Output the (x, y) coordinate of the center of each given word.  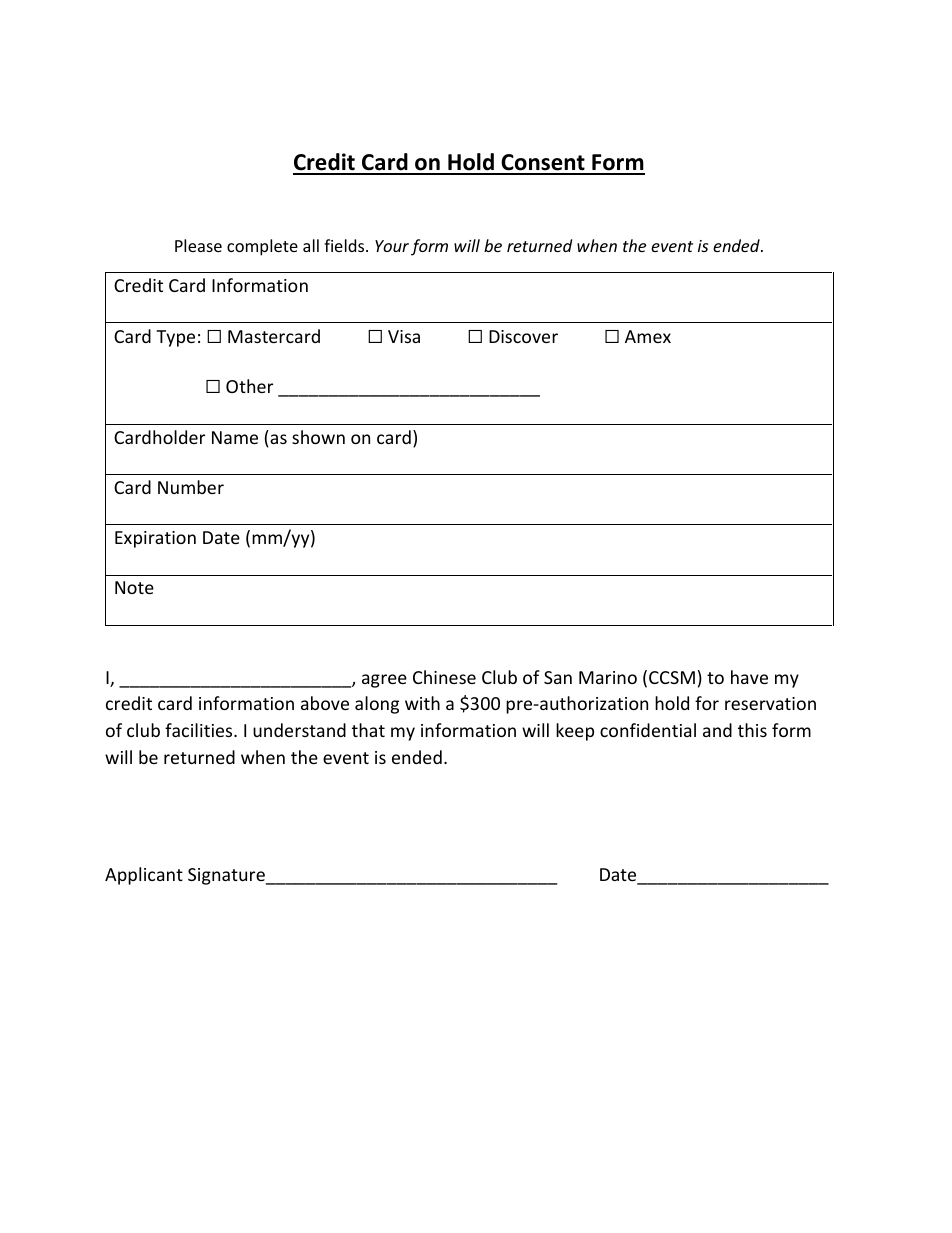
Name (235, 437)
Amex (648, 336)
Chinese (444, 677)
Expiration (155, 539)
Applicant (144, 876)
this (752, 730)
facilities (200, 730)
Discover (523, 336)
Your (392, 246)
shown (318, 437)
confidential (648, 730)
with (422, 703)
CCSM (672, 677)
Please (198, 245)
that (368, 730)
